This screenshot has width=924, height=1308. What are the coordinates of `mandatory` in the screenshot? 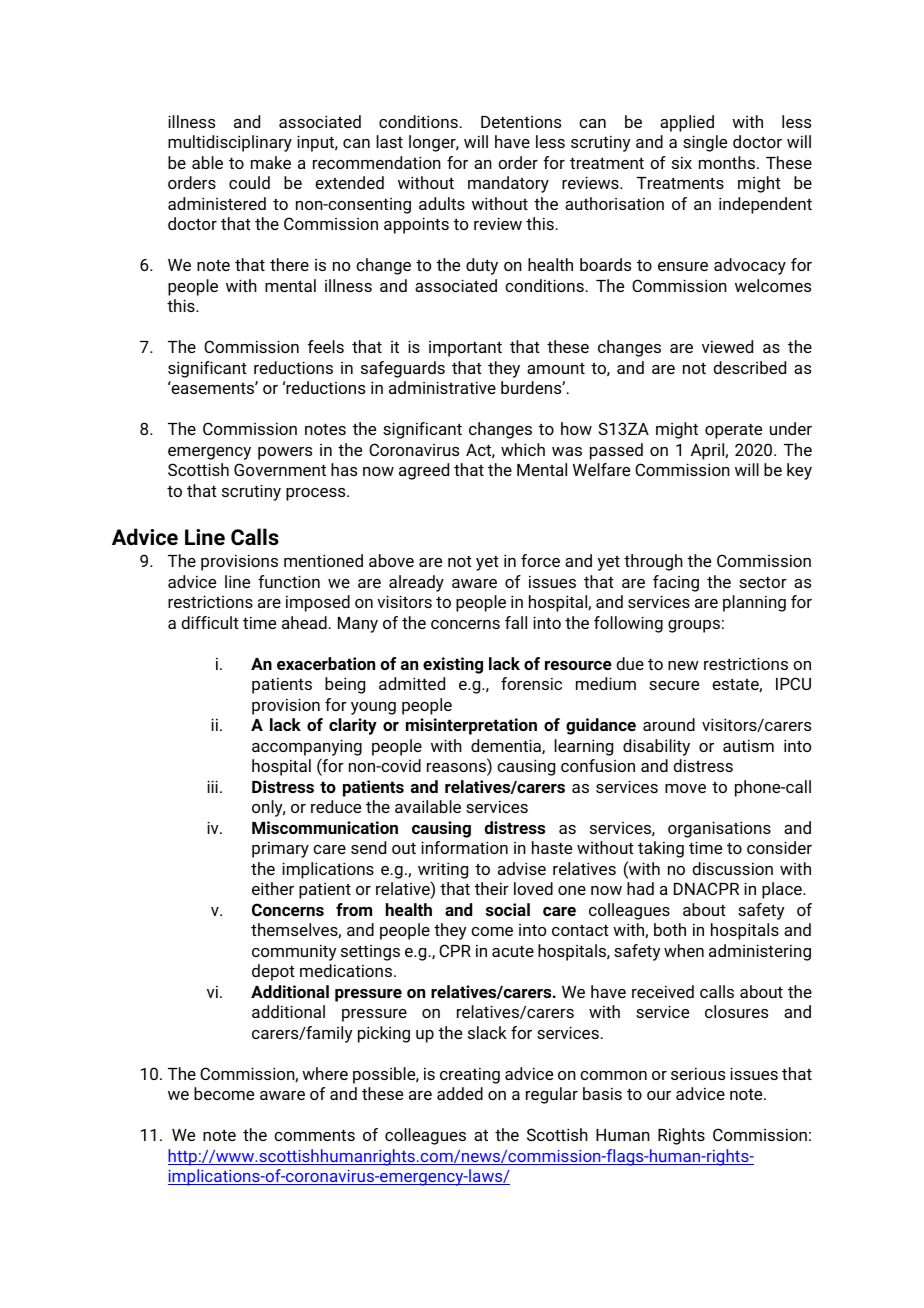 It's located at (508, 184).
